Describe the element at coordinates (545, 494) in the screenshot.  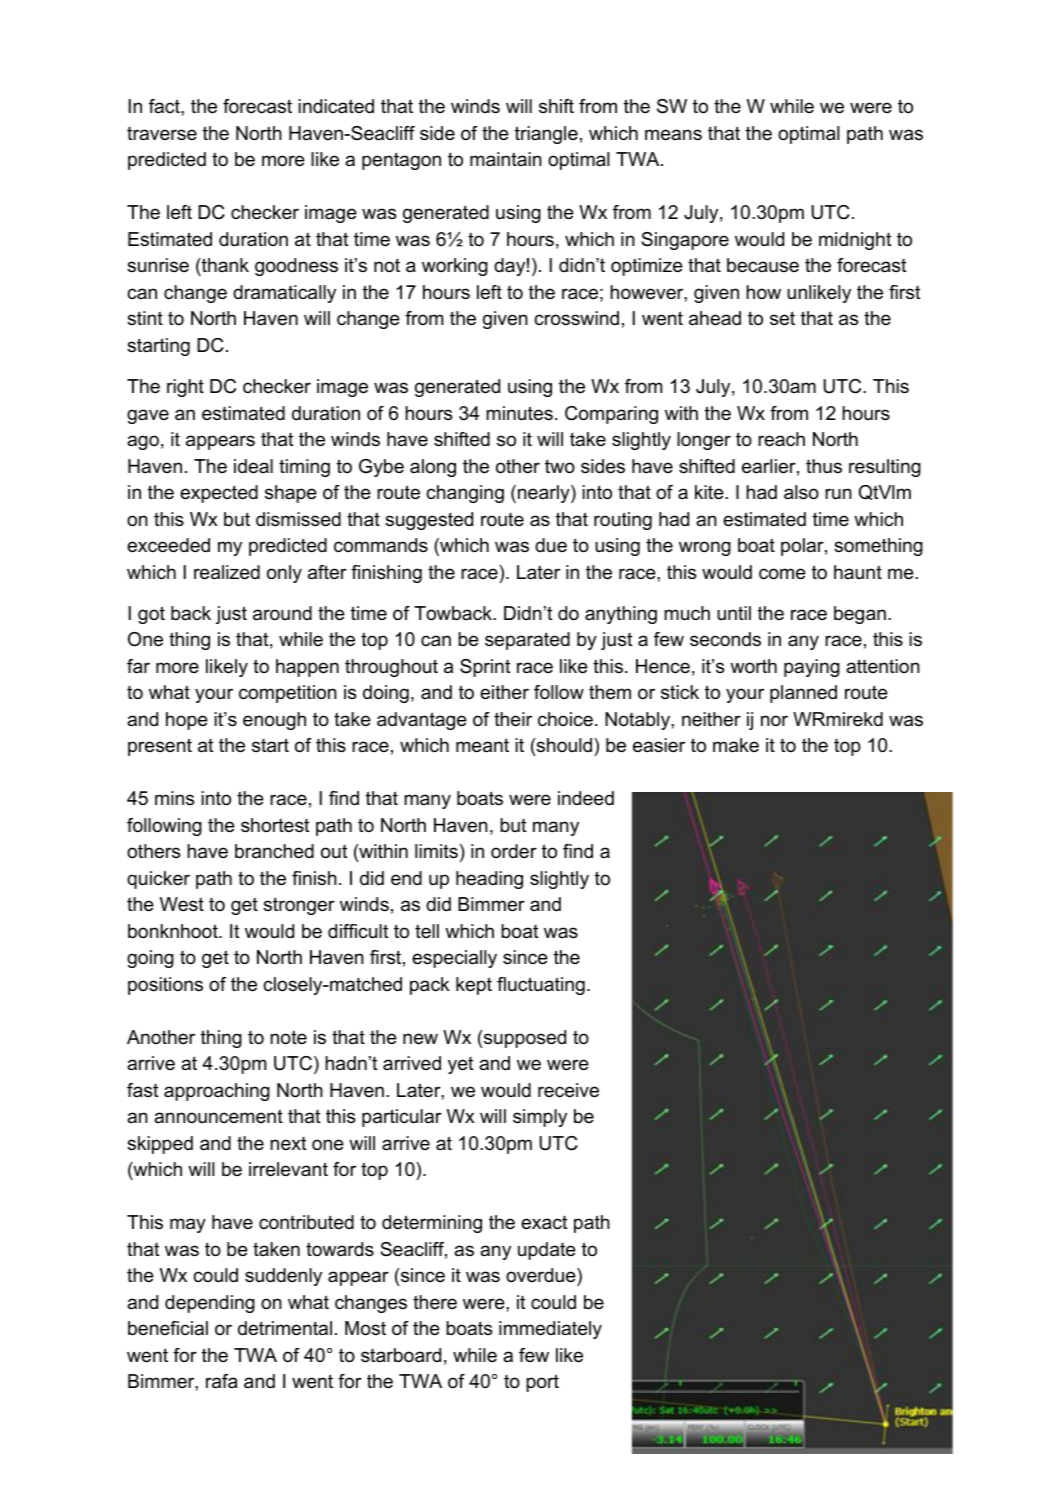
I see `nearly` at that location.
